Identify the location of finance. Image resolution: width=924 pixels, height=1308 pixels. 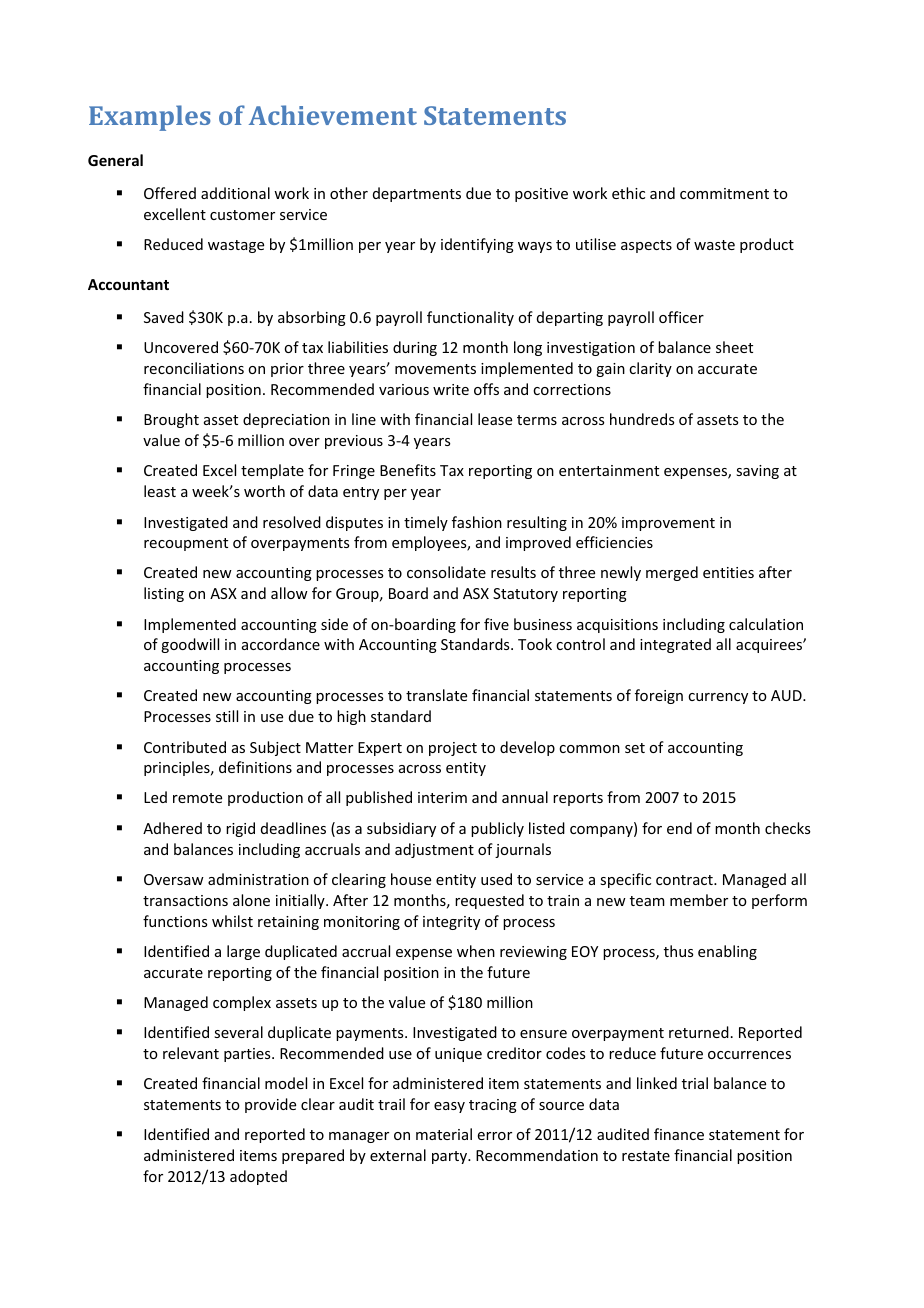
(679, 1134).
